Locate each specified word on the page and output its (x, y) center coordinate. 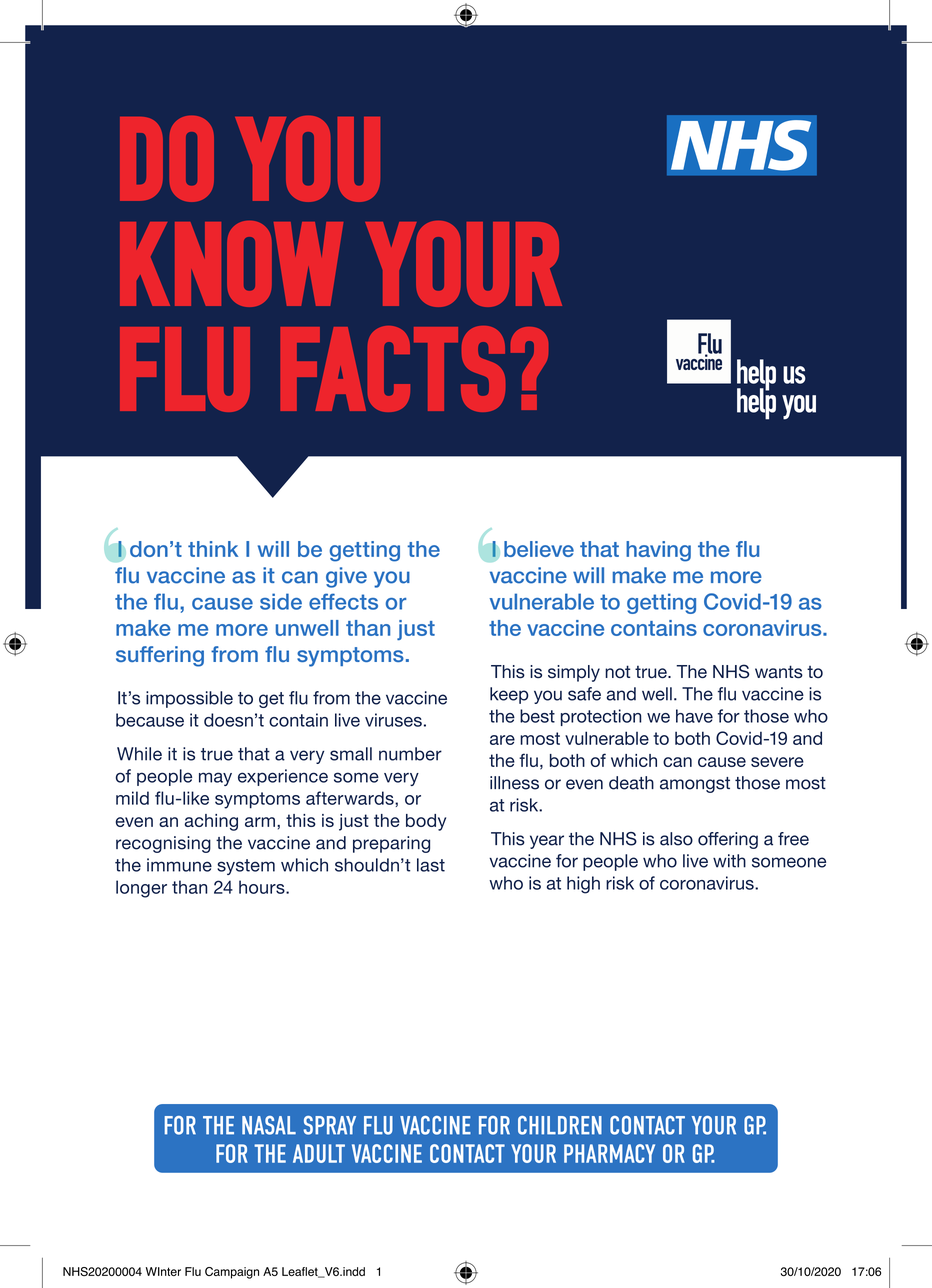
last (431, 865)
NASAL (269, 1125)
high (583, 885)
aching (211, 822)
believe (539, 549)
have (694, 716)
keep (509, 695)
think (213, 549)
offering (728, 840)
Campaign (232, 1273)
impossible (189, 699)
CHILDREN (560, 1125)
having (658, 551)
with (729, 861)
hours (263, 887)
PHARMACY (609, 1153)
